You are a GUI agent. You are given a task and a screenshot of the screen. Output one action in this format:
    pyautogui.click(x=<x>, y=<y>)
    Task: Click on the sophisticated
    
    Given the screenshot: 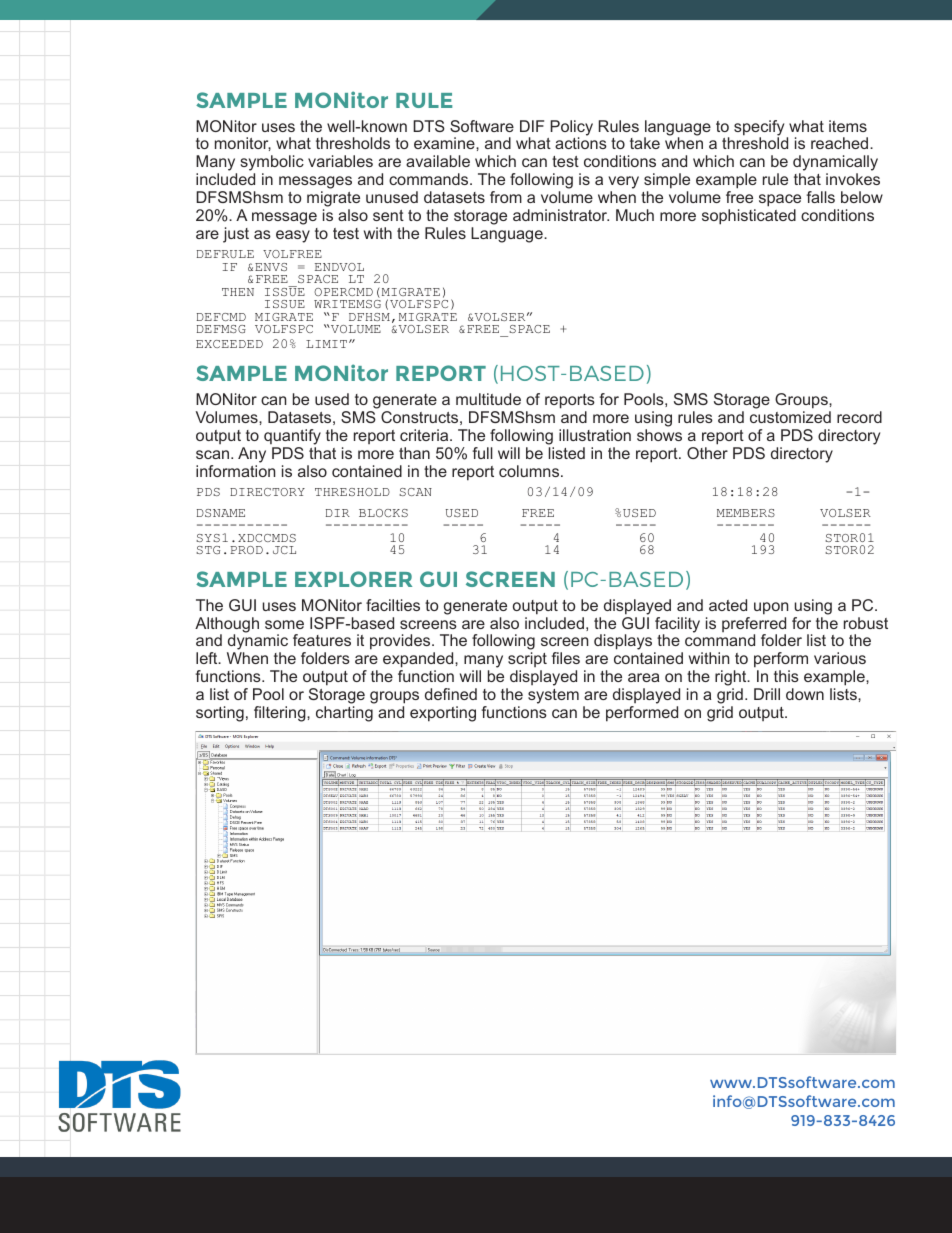 What is the action you would take?
    pyautogui.click(x=749, y=217)
